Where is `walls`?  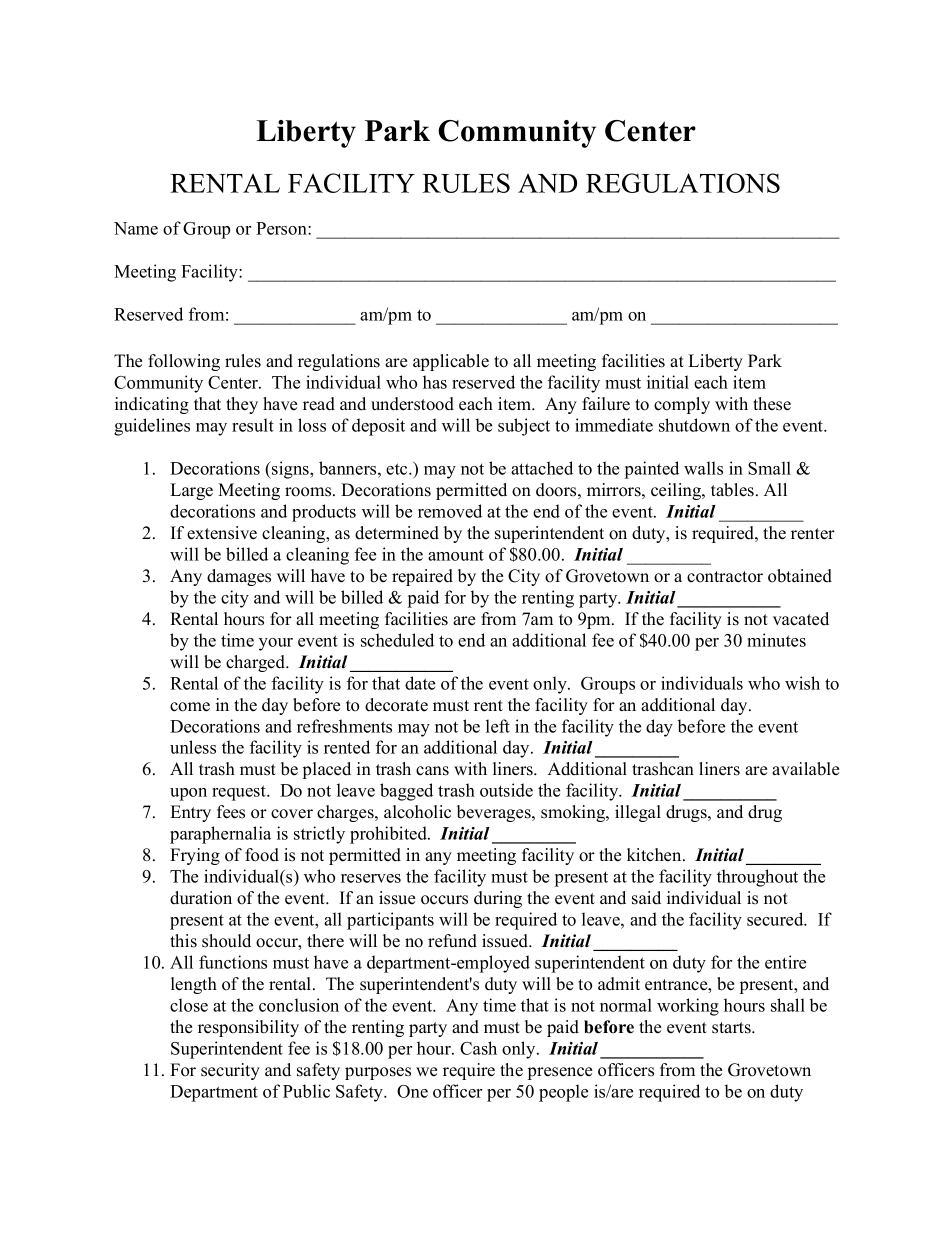 walls is located at coordinates (703, 468).
